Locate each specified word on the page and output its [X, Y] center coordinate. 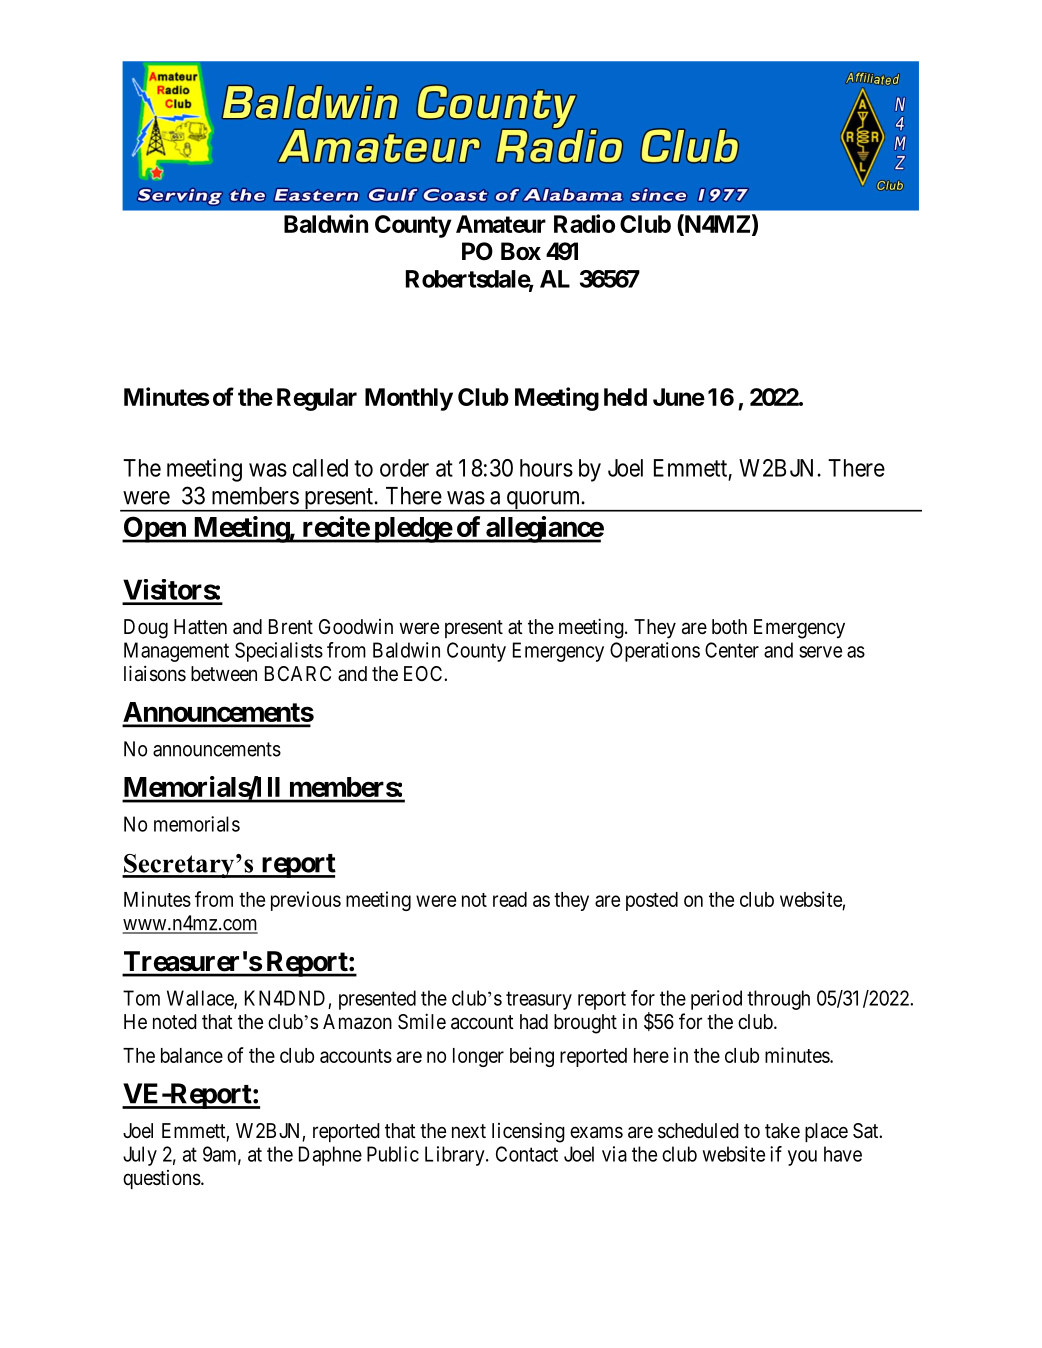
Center [732, 650]
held [625, 397]
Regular [317, 399]
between [224, 673]
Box [521, 251]
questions [162, 1179]
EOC [424, 673]
